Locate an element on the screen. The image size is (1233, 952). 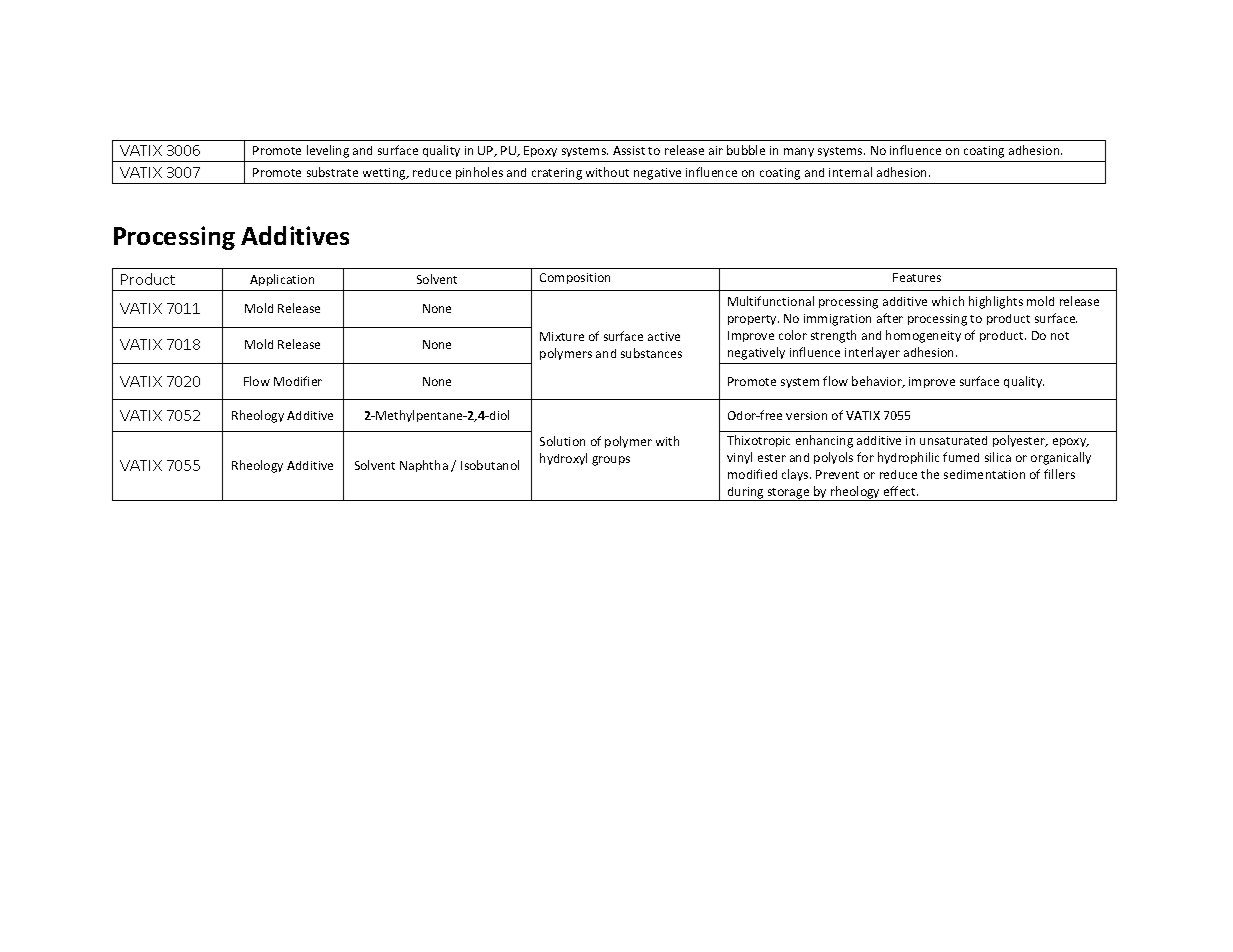
internal is located at coordinates (850, 172).
